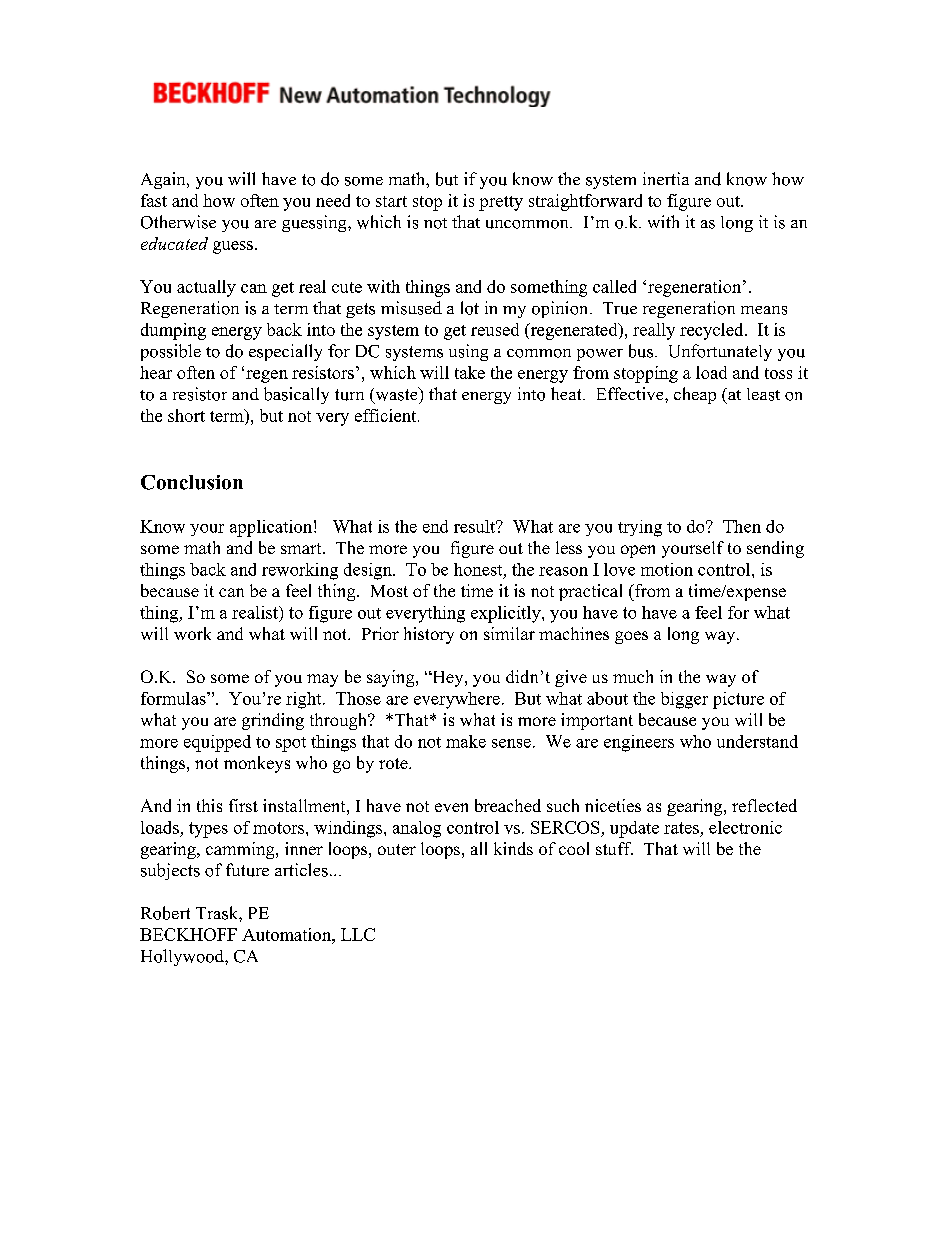  Describe the element at coordinates (666, 178) in the document. I see `inertia` at that location.
